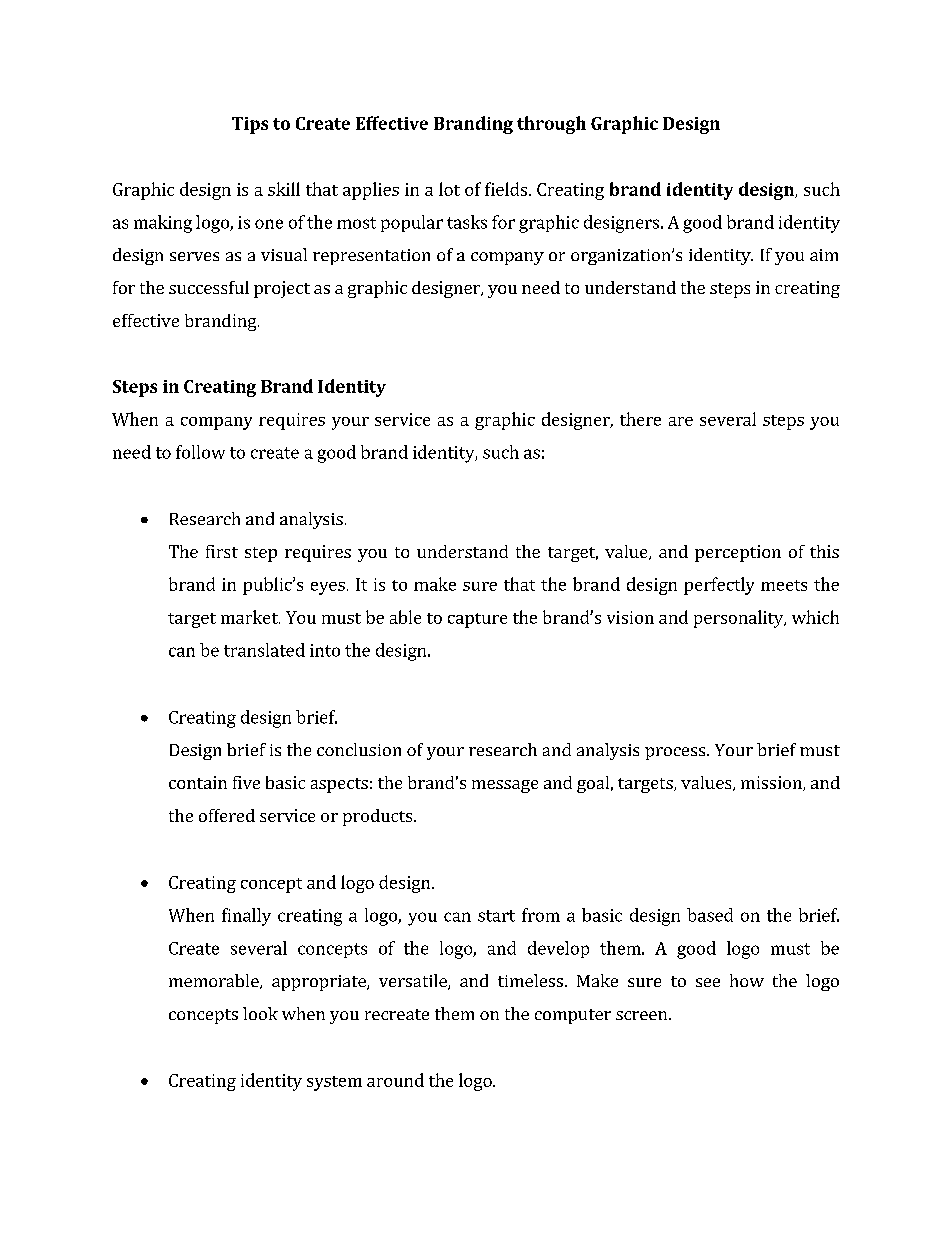 The height and width of the screenshot is (1233, 952). What do you see at coordinates (824, 255) in the screenshot?
I see `aim` at bounding box center [824, 255].
